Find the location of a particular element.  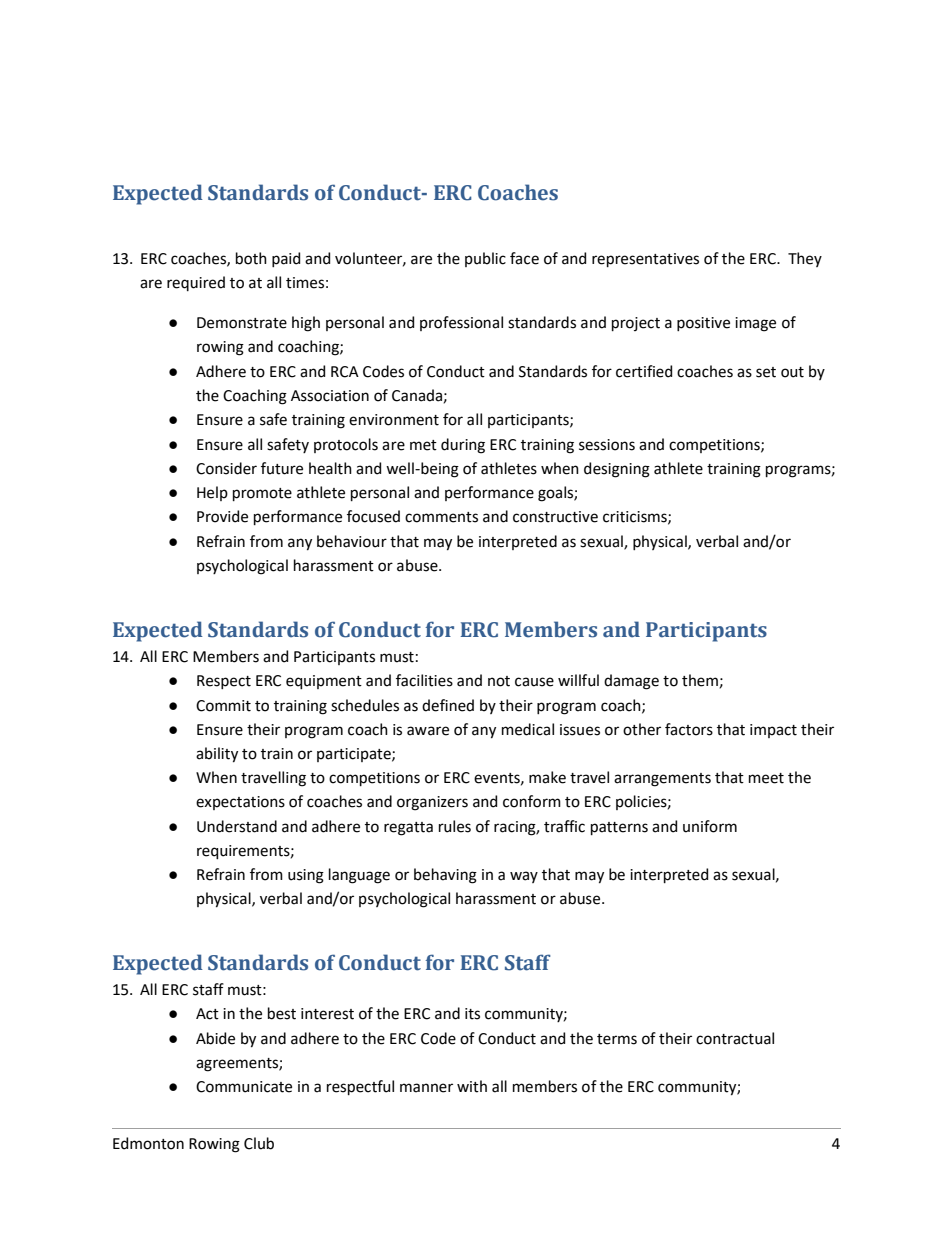

them is located at coordinates (700, 680).
